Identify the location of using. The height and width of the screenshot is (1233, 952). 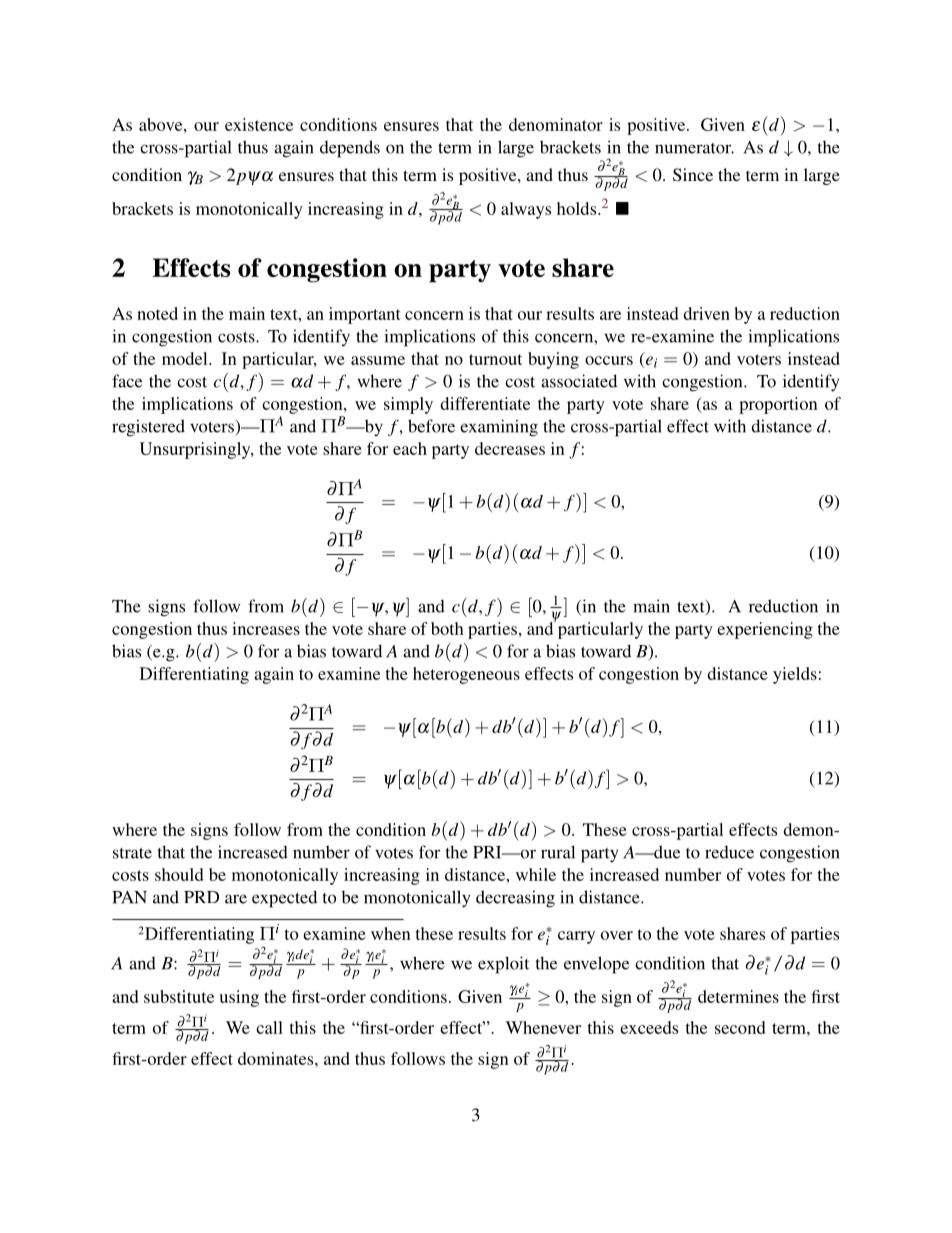
(239, 998).
